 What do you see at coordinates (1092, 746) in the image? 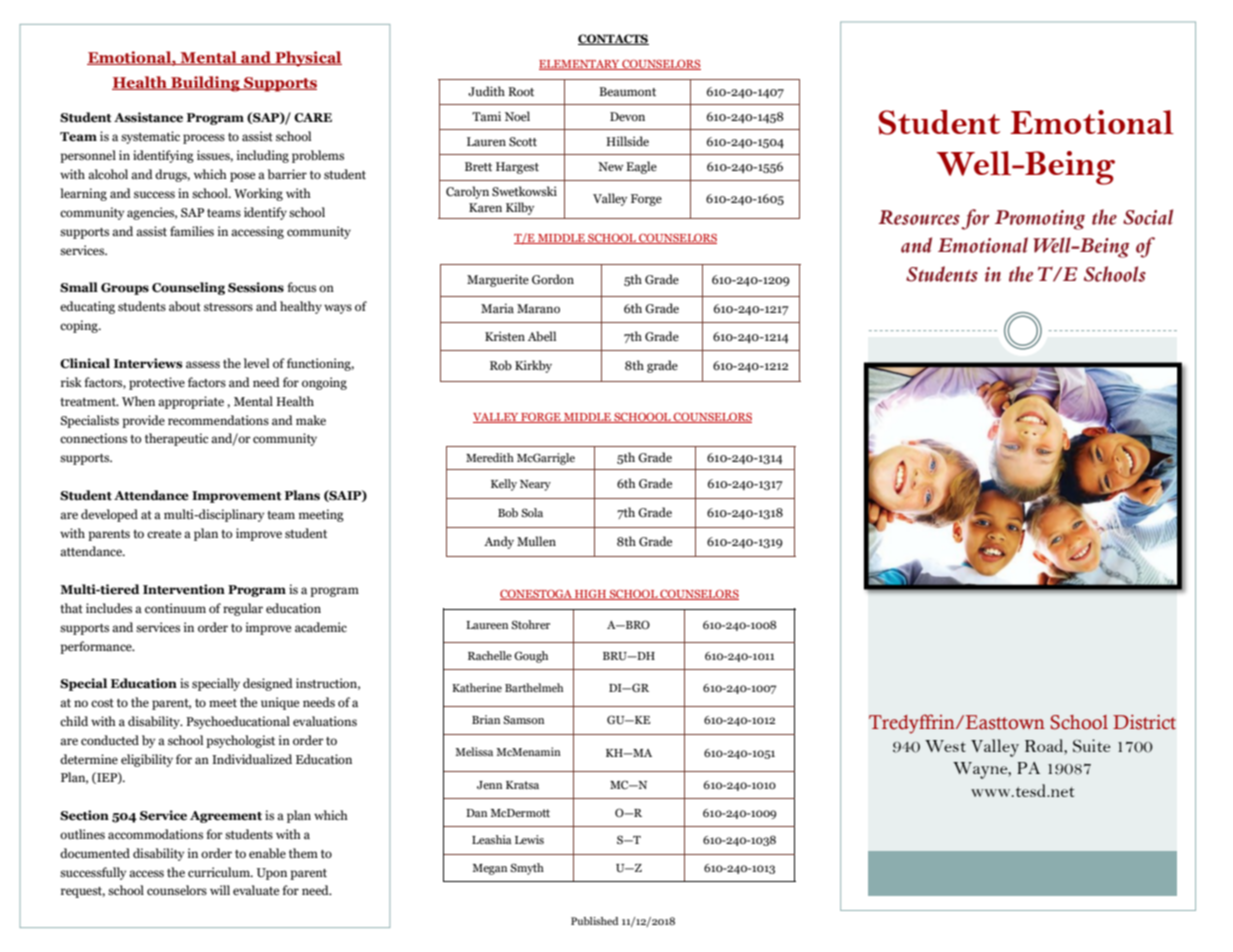
I see `Suite` at bounding box center [1092, 746].
